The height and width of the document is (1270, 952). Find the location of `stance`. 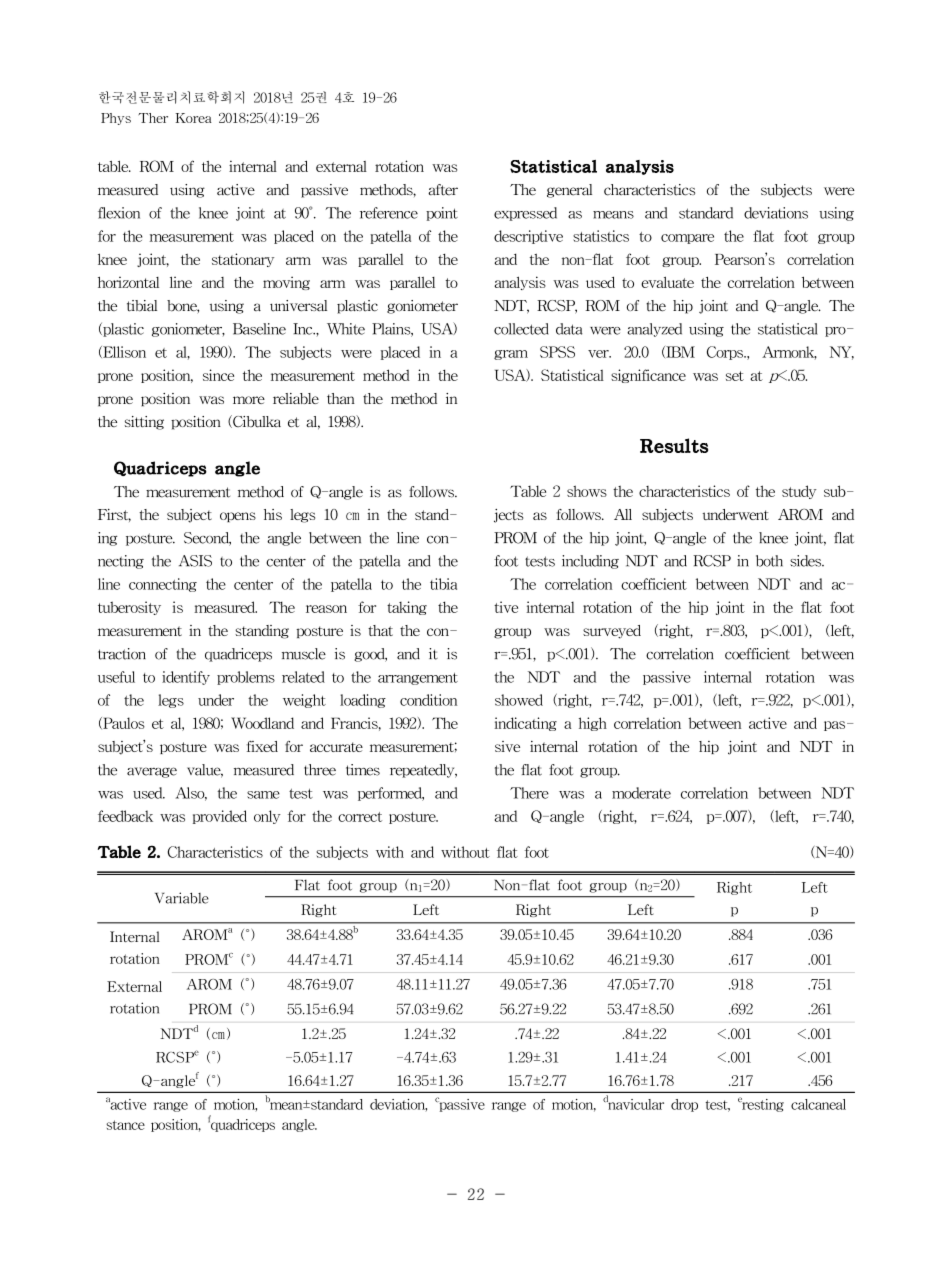

stance is located at coordinates (130, 1126).
